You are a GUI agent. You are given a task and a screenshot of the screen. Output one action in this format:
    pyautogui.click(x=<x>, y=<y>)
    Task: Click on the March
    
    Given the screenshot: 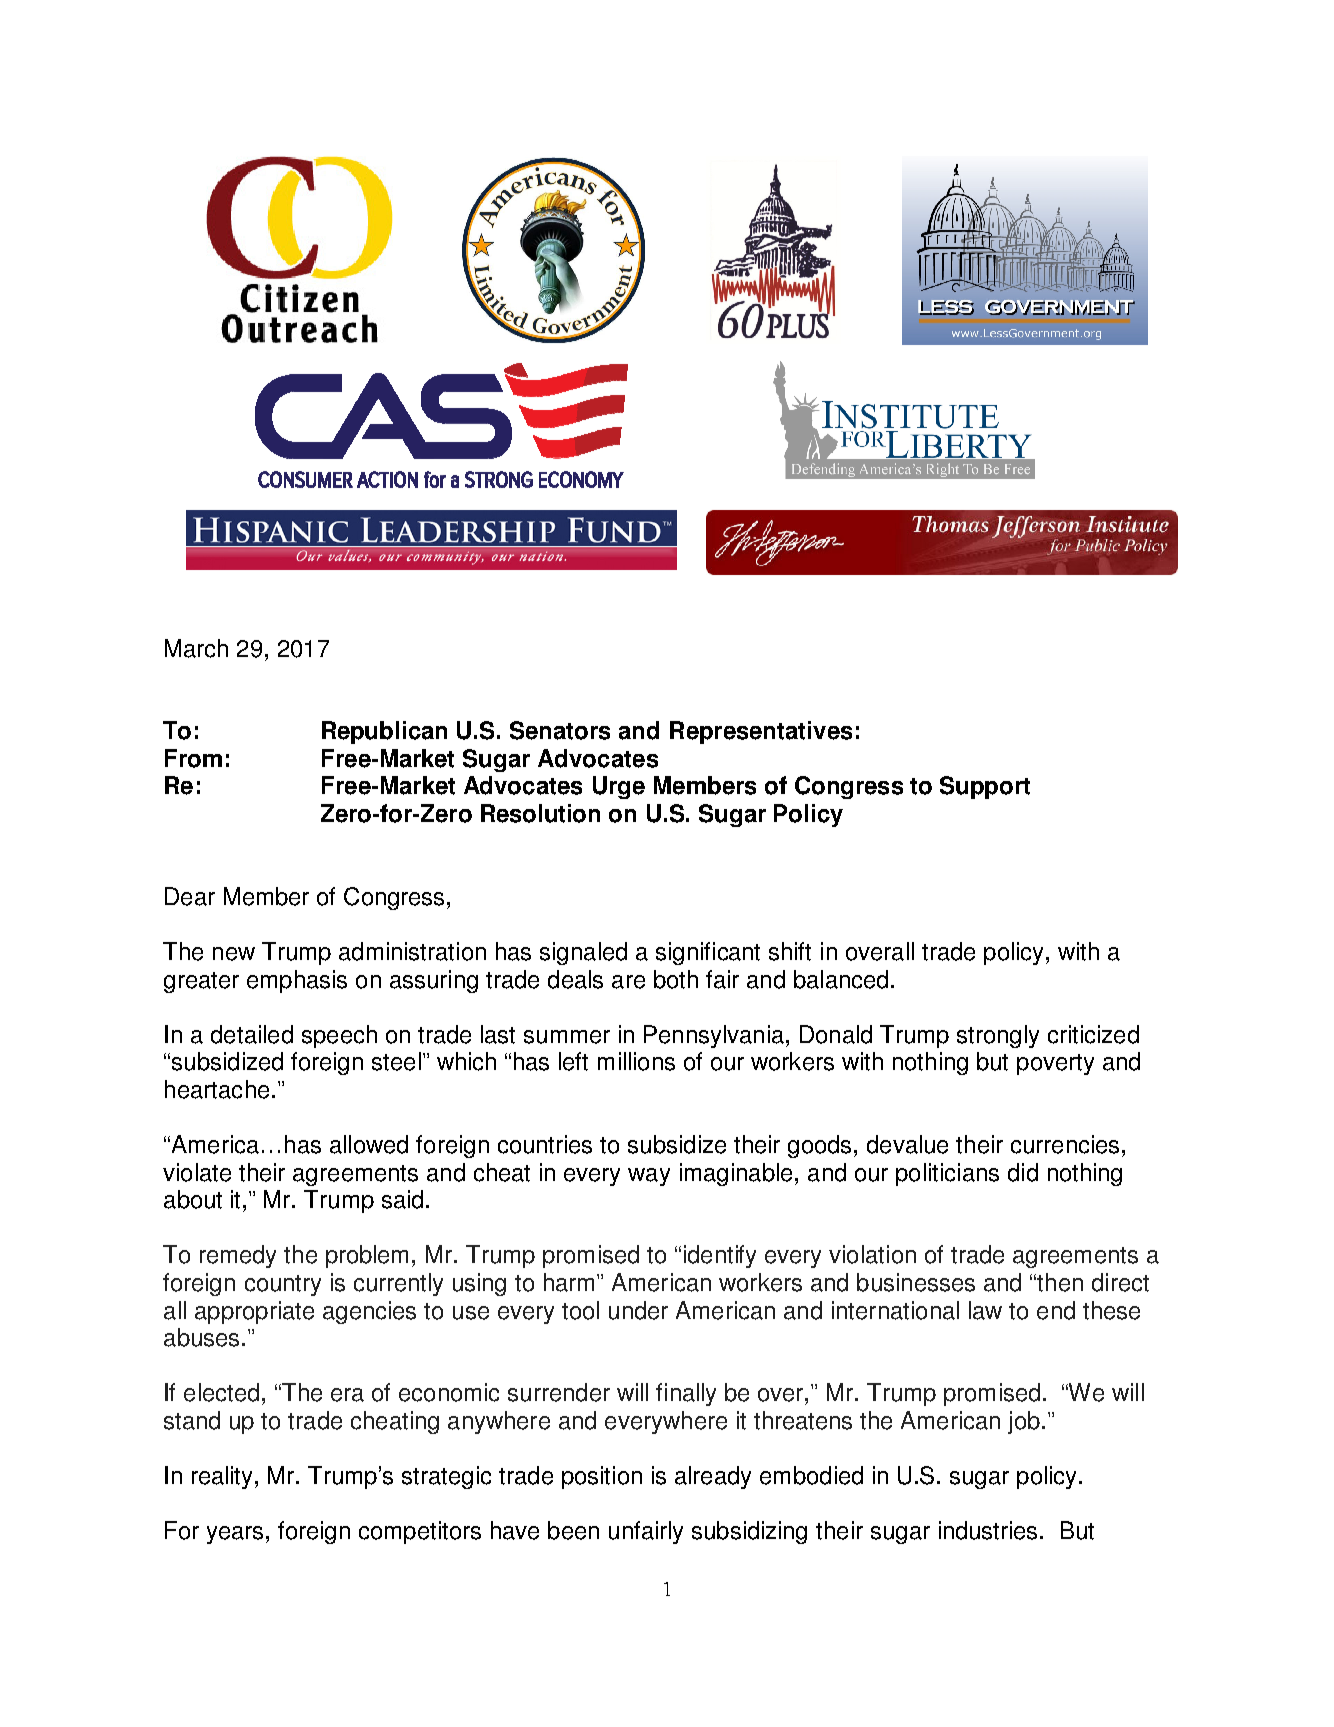 What is the action you would take?
    pyautogui.click(x=196, y=648)
